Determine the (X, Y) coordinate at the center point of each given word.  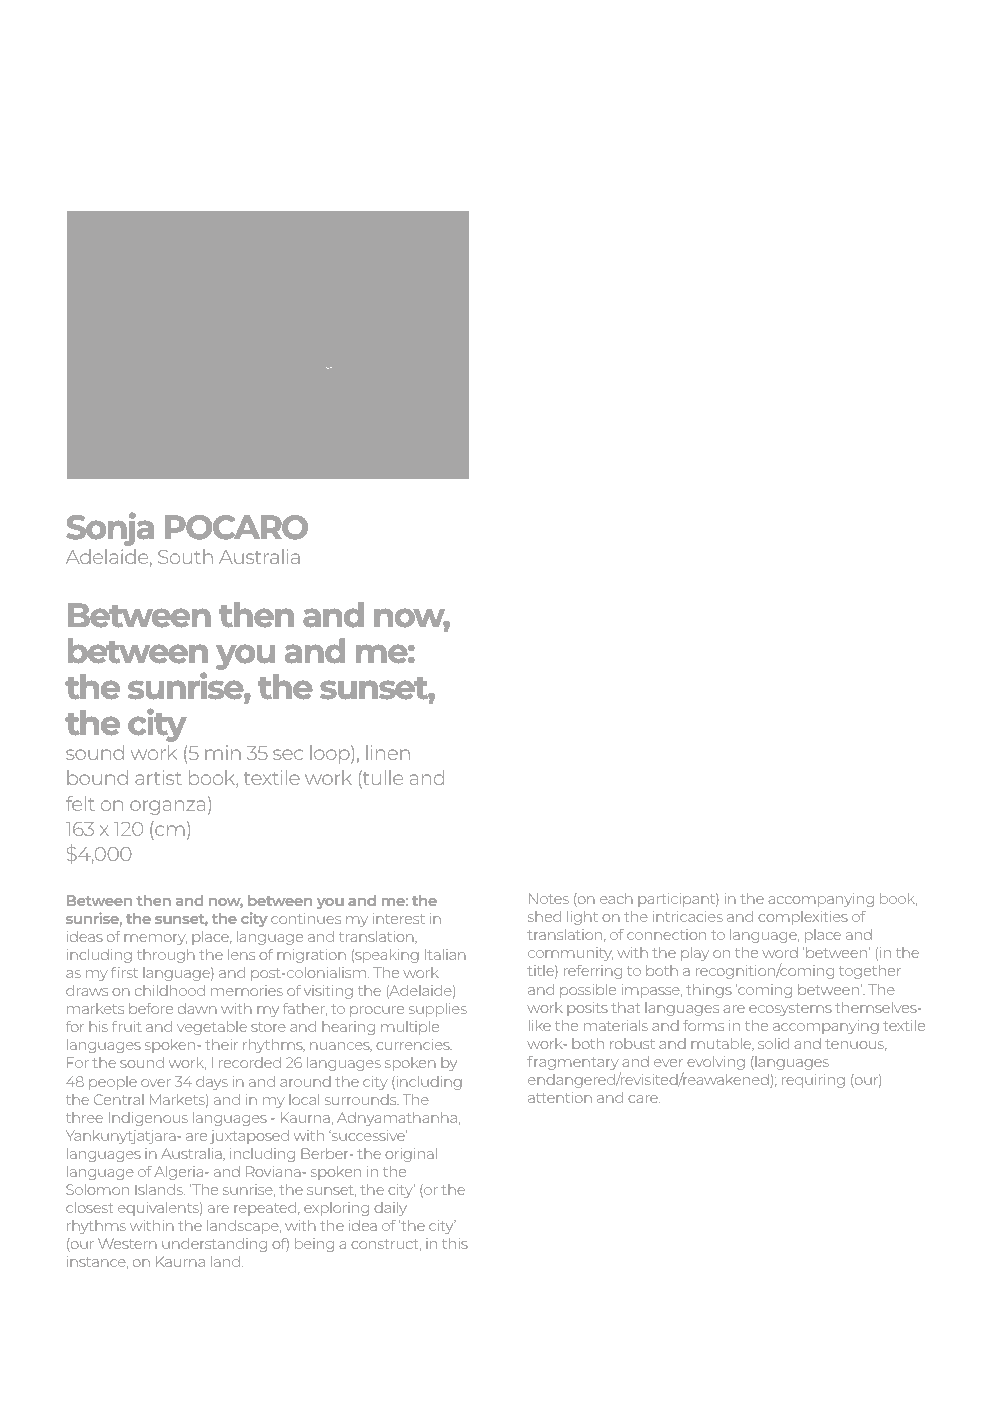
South (185, 556)
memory (155, 939)
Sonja (110, 529)
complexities (803, 918)
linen (388, 752)
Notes (549, 898)
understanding (214, 1245)
